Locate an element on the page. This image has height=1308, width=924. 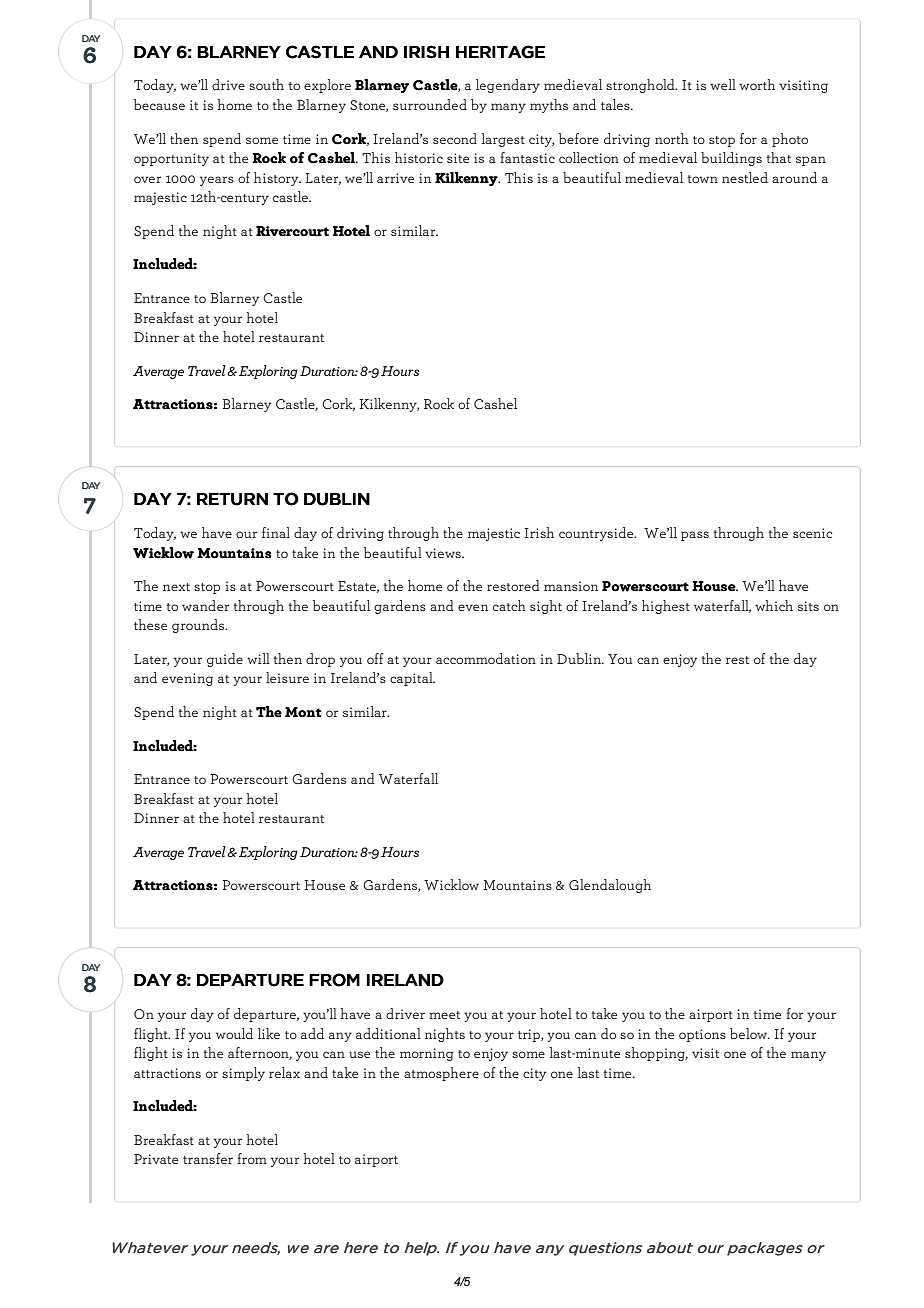
morning is located at coordinates (427, 1054).
